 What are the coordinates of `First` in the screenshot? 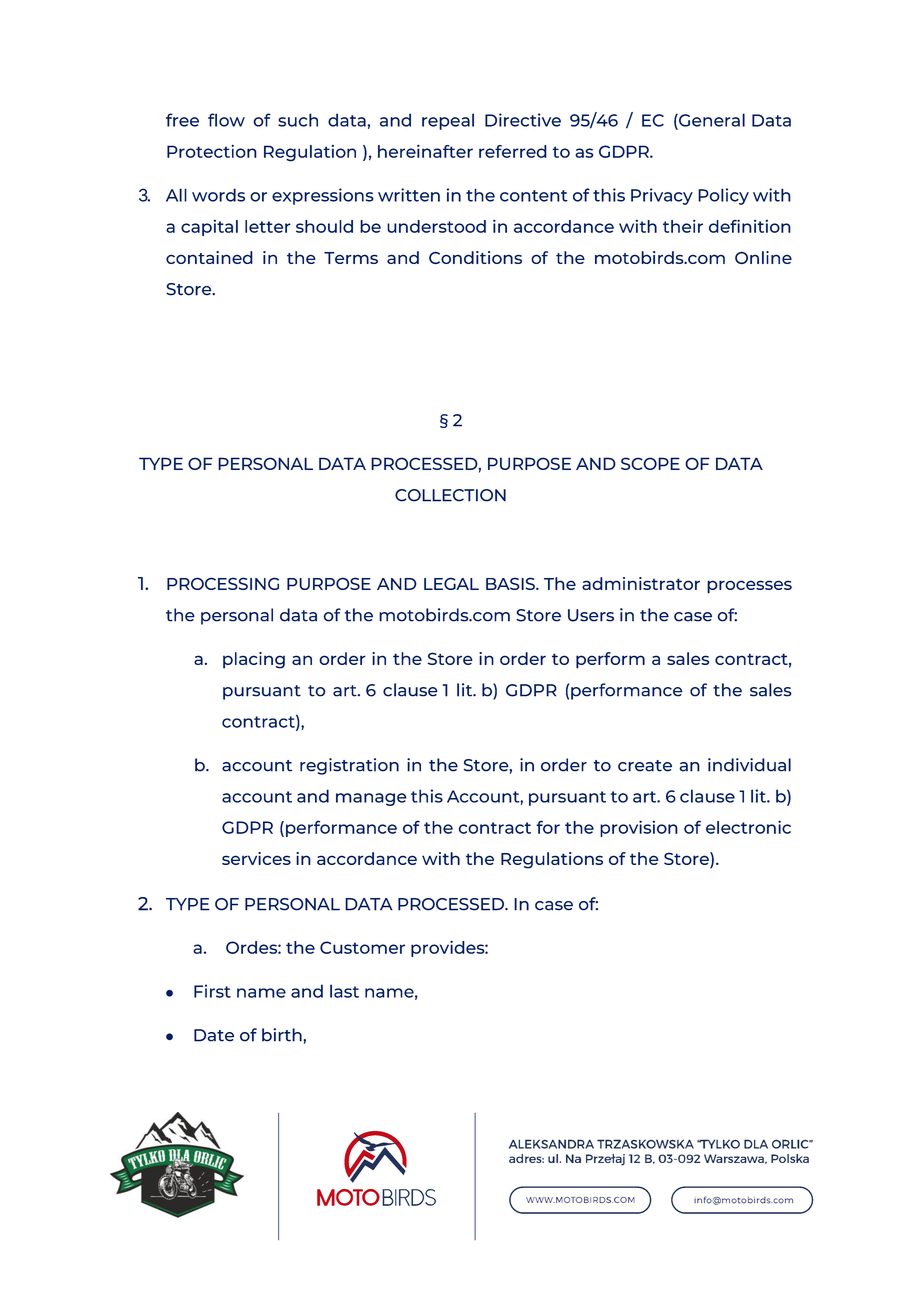 It's located at (212, 991).
